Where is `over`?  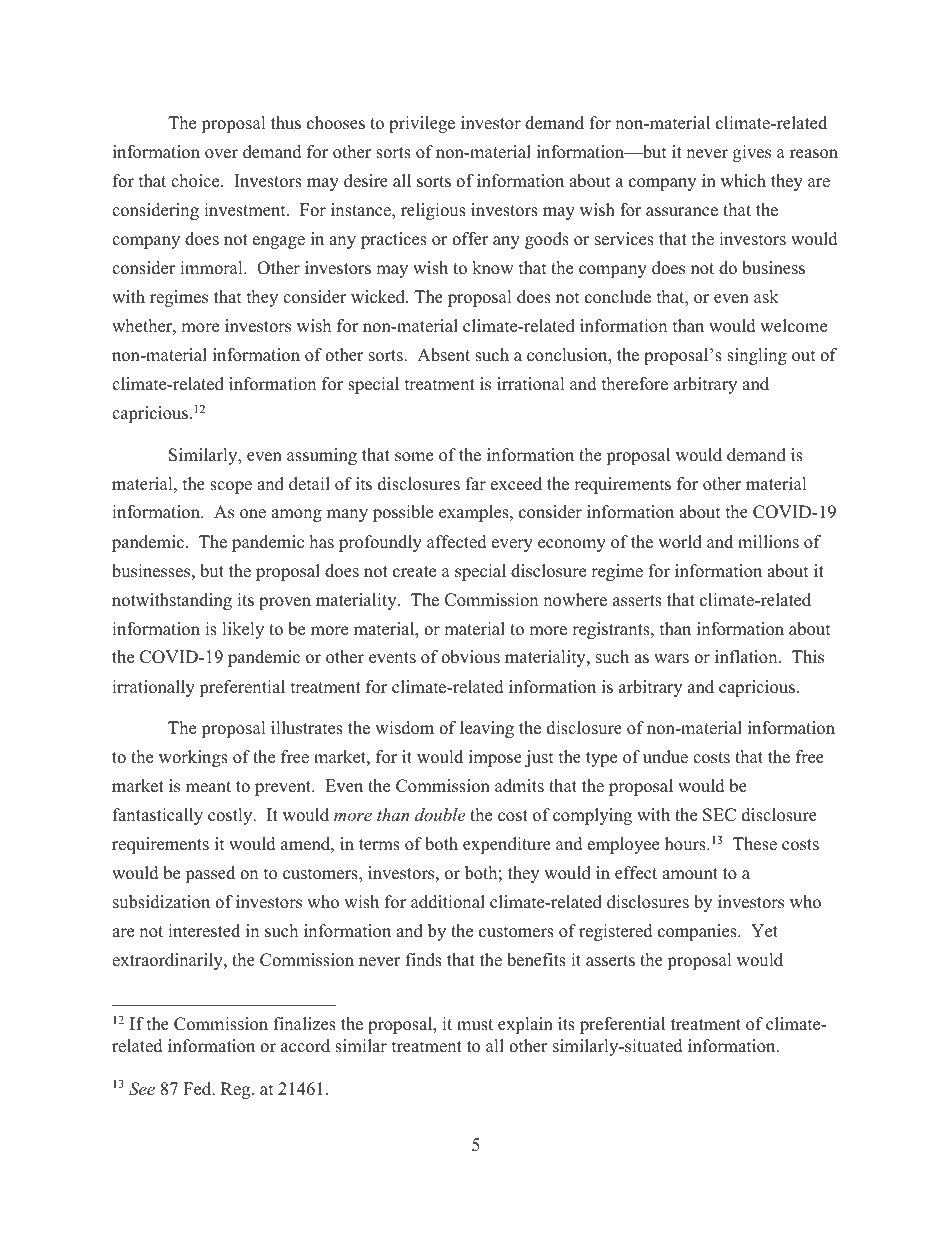 over is located at coordinates (221, 154).
